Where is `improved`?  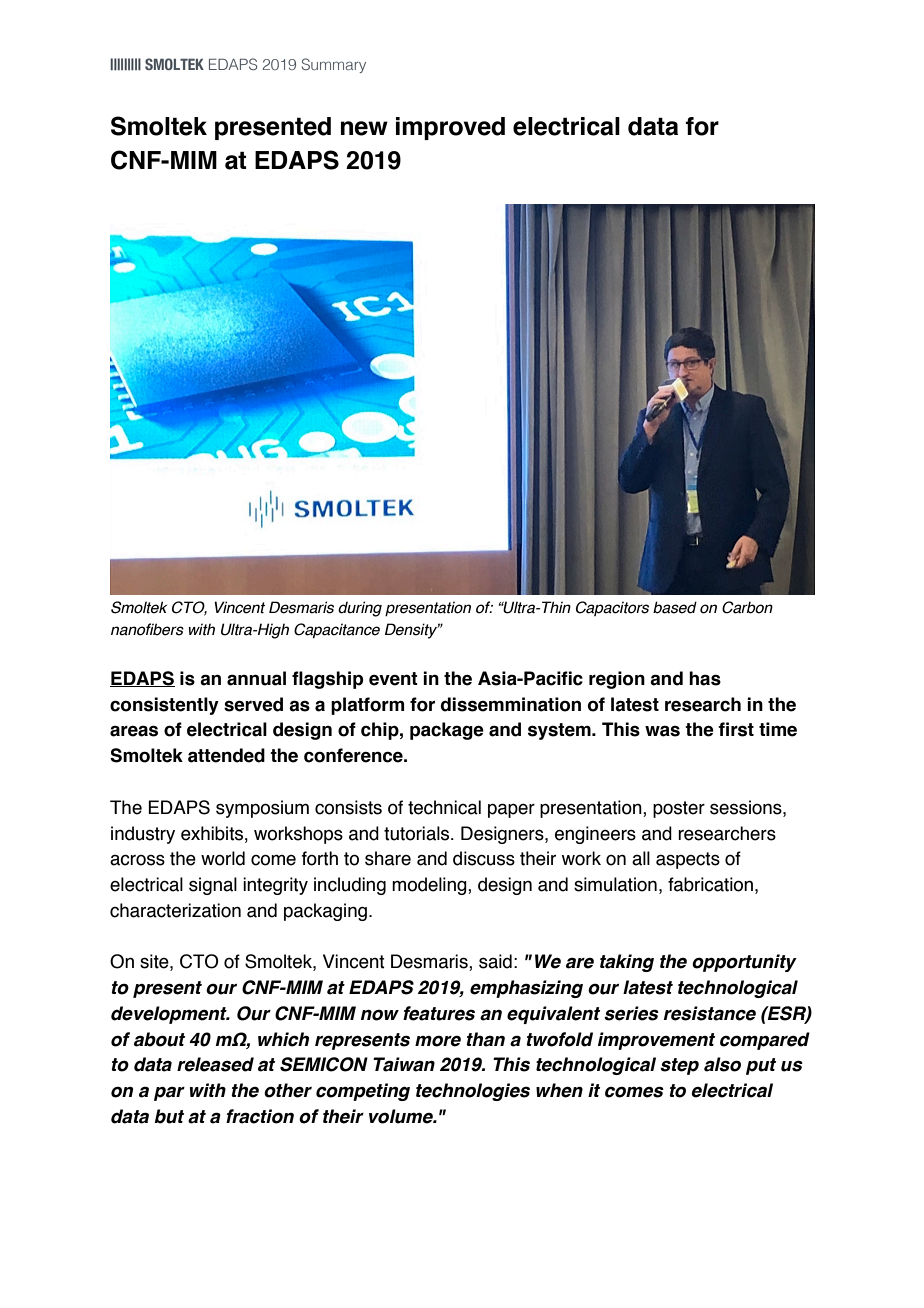 improved is located at coordinates (450, 128).
